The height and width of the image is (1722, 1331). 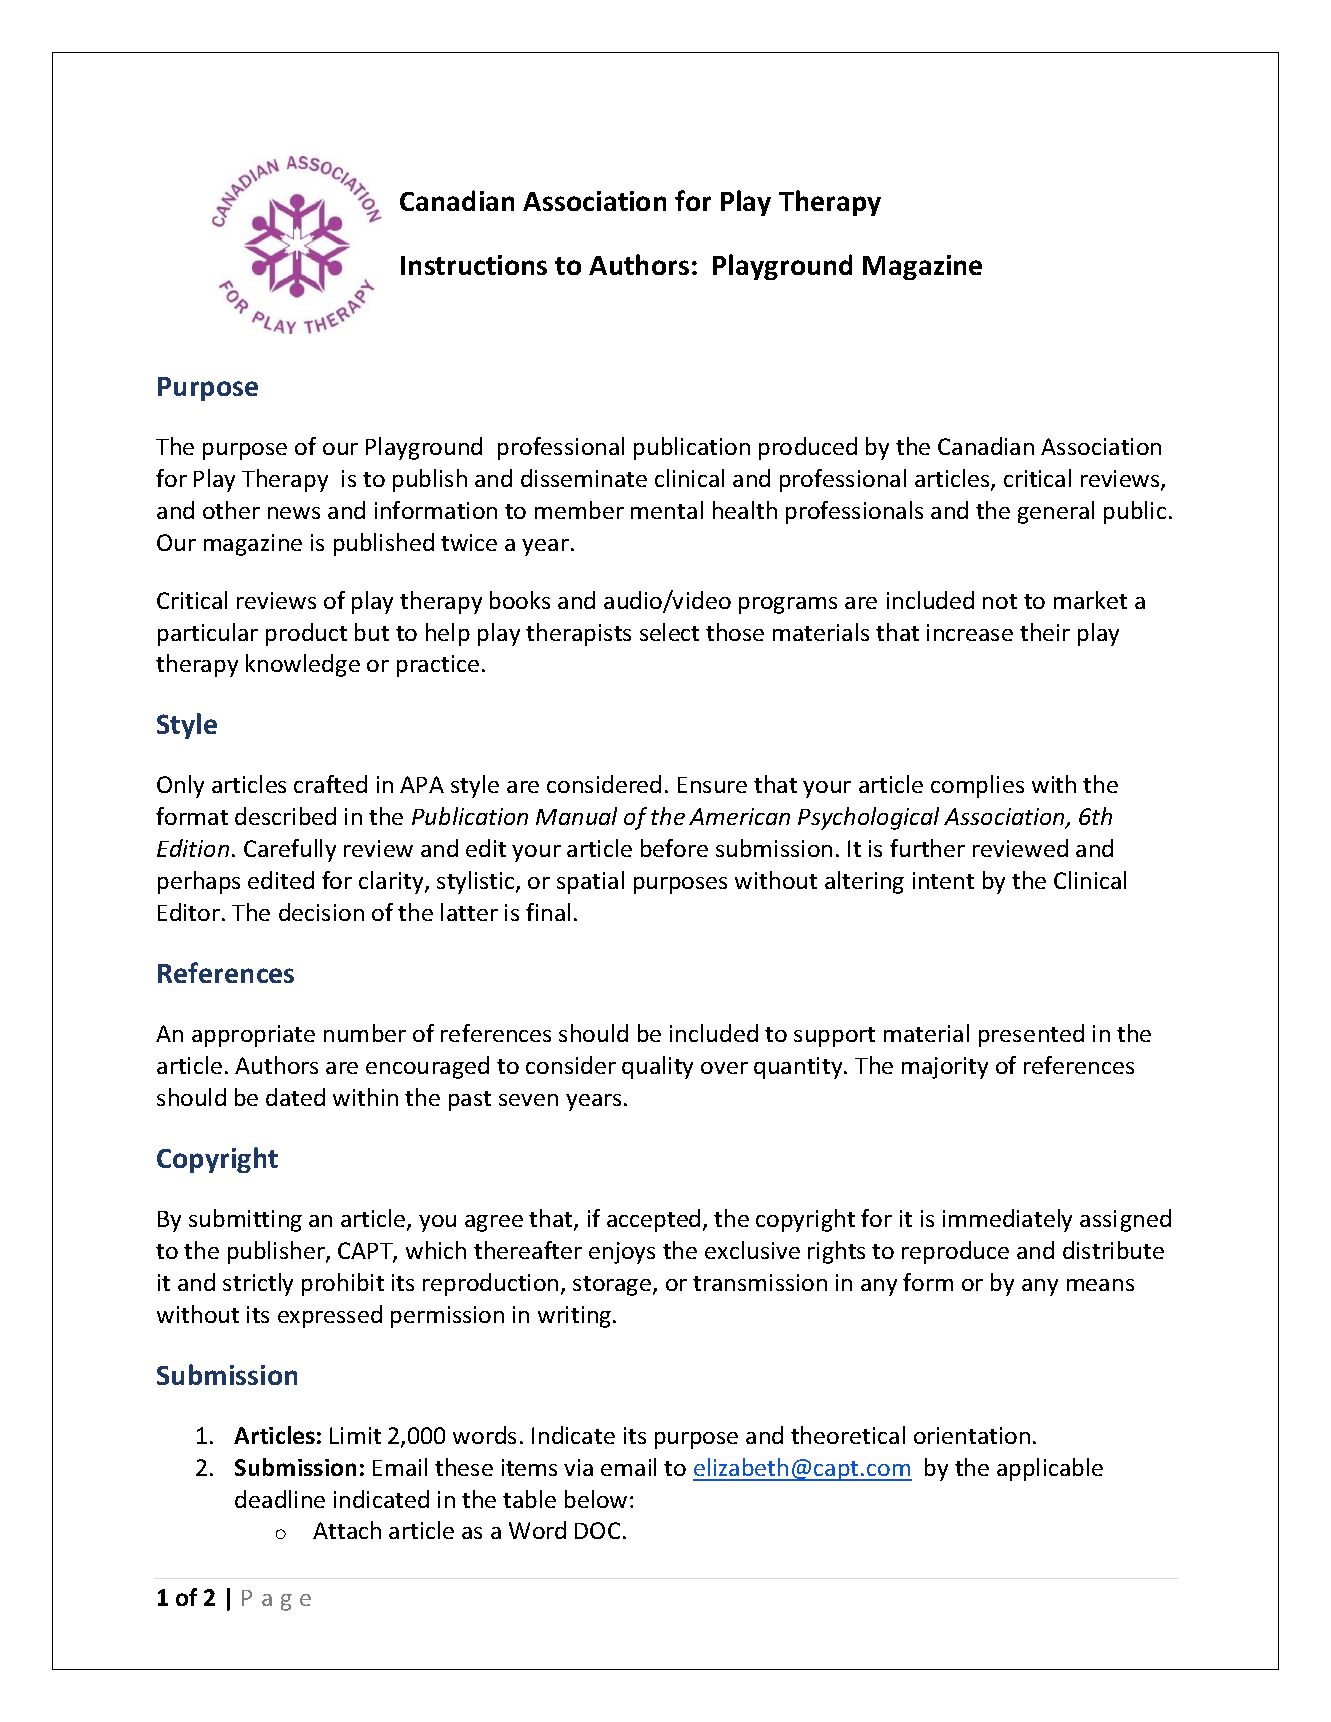 I want to click on below, so click(x=596, y=1499).
